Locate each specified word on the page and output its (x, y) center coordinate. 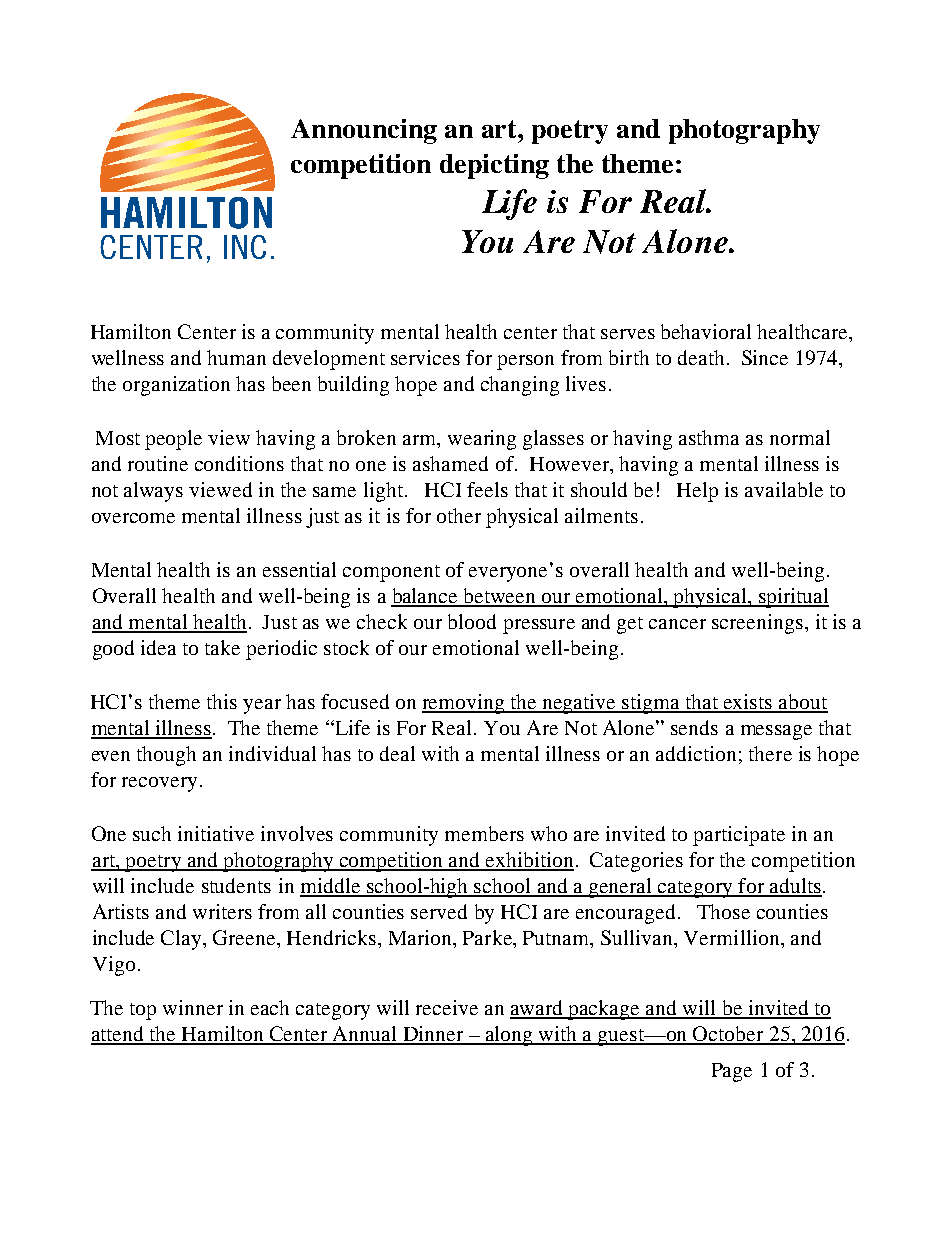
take (222, 647)
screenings (757, 624)
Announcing (364, 131)
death (701, 357)
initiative (216, 833)
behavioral (706, 331)
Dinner (433, 1035)
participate (739, 836)
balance (425, 597)
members (484, 833)
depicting (494, 166)
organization (176, 386)
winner (193, 1007)
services (425, 357)
